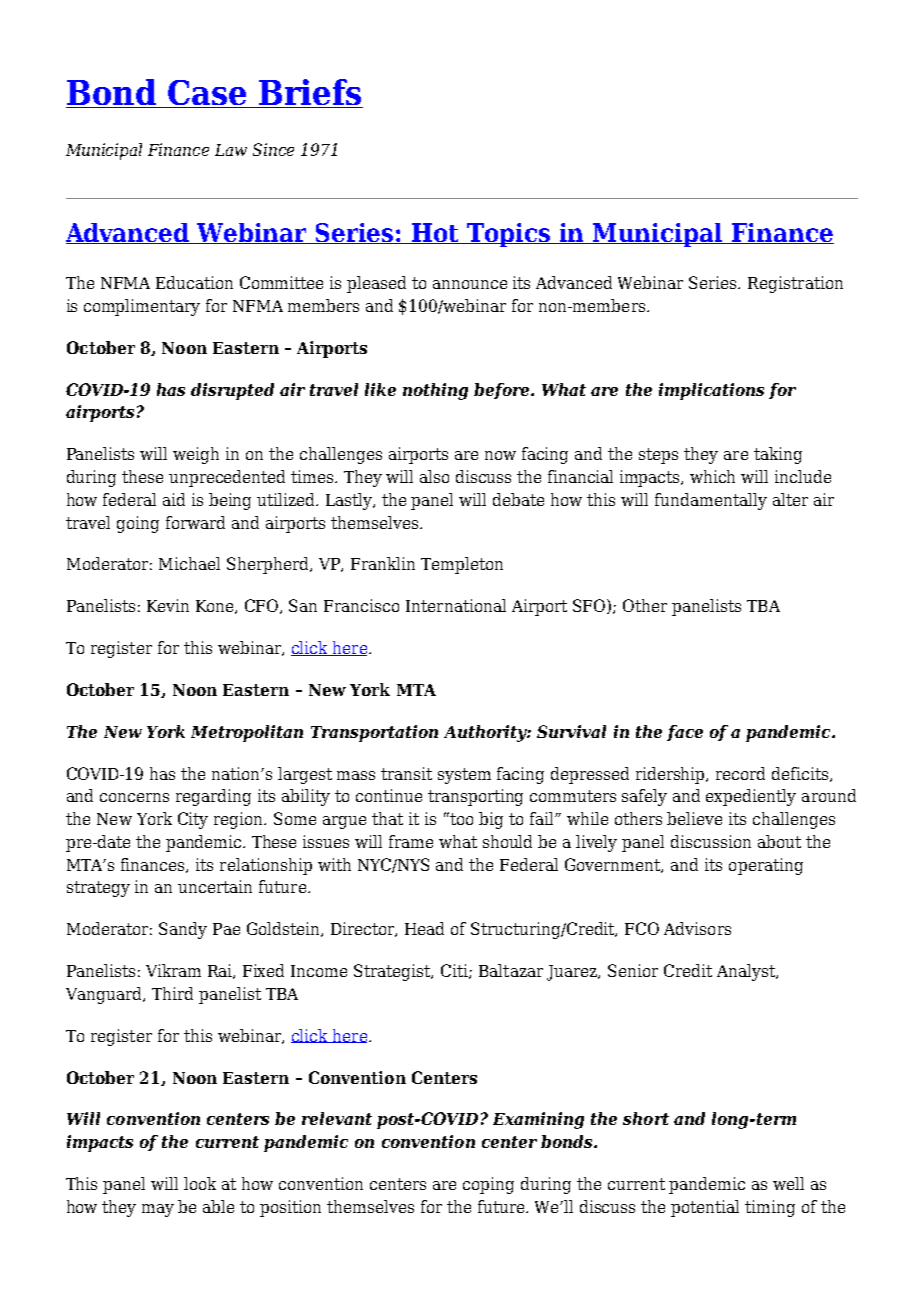 This page has width=924, height=1308. Describe the element at coordinates (207, 94) in the page. I see `Case` at that location.
